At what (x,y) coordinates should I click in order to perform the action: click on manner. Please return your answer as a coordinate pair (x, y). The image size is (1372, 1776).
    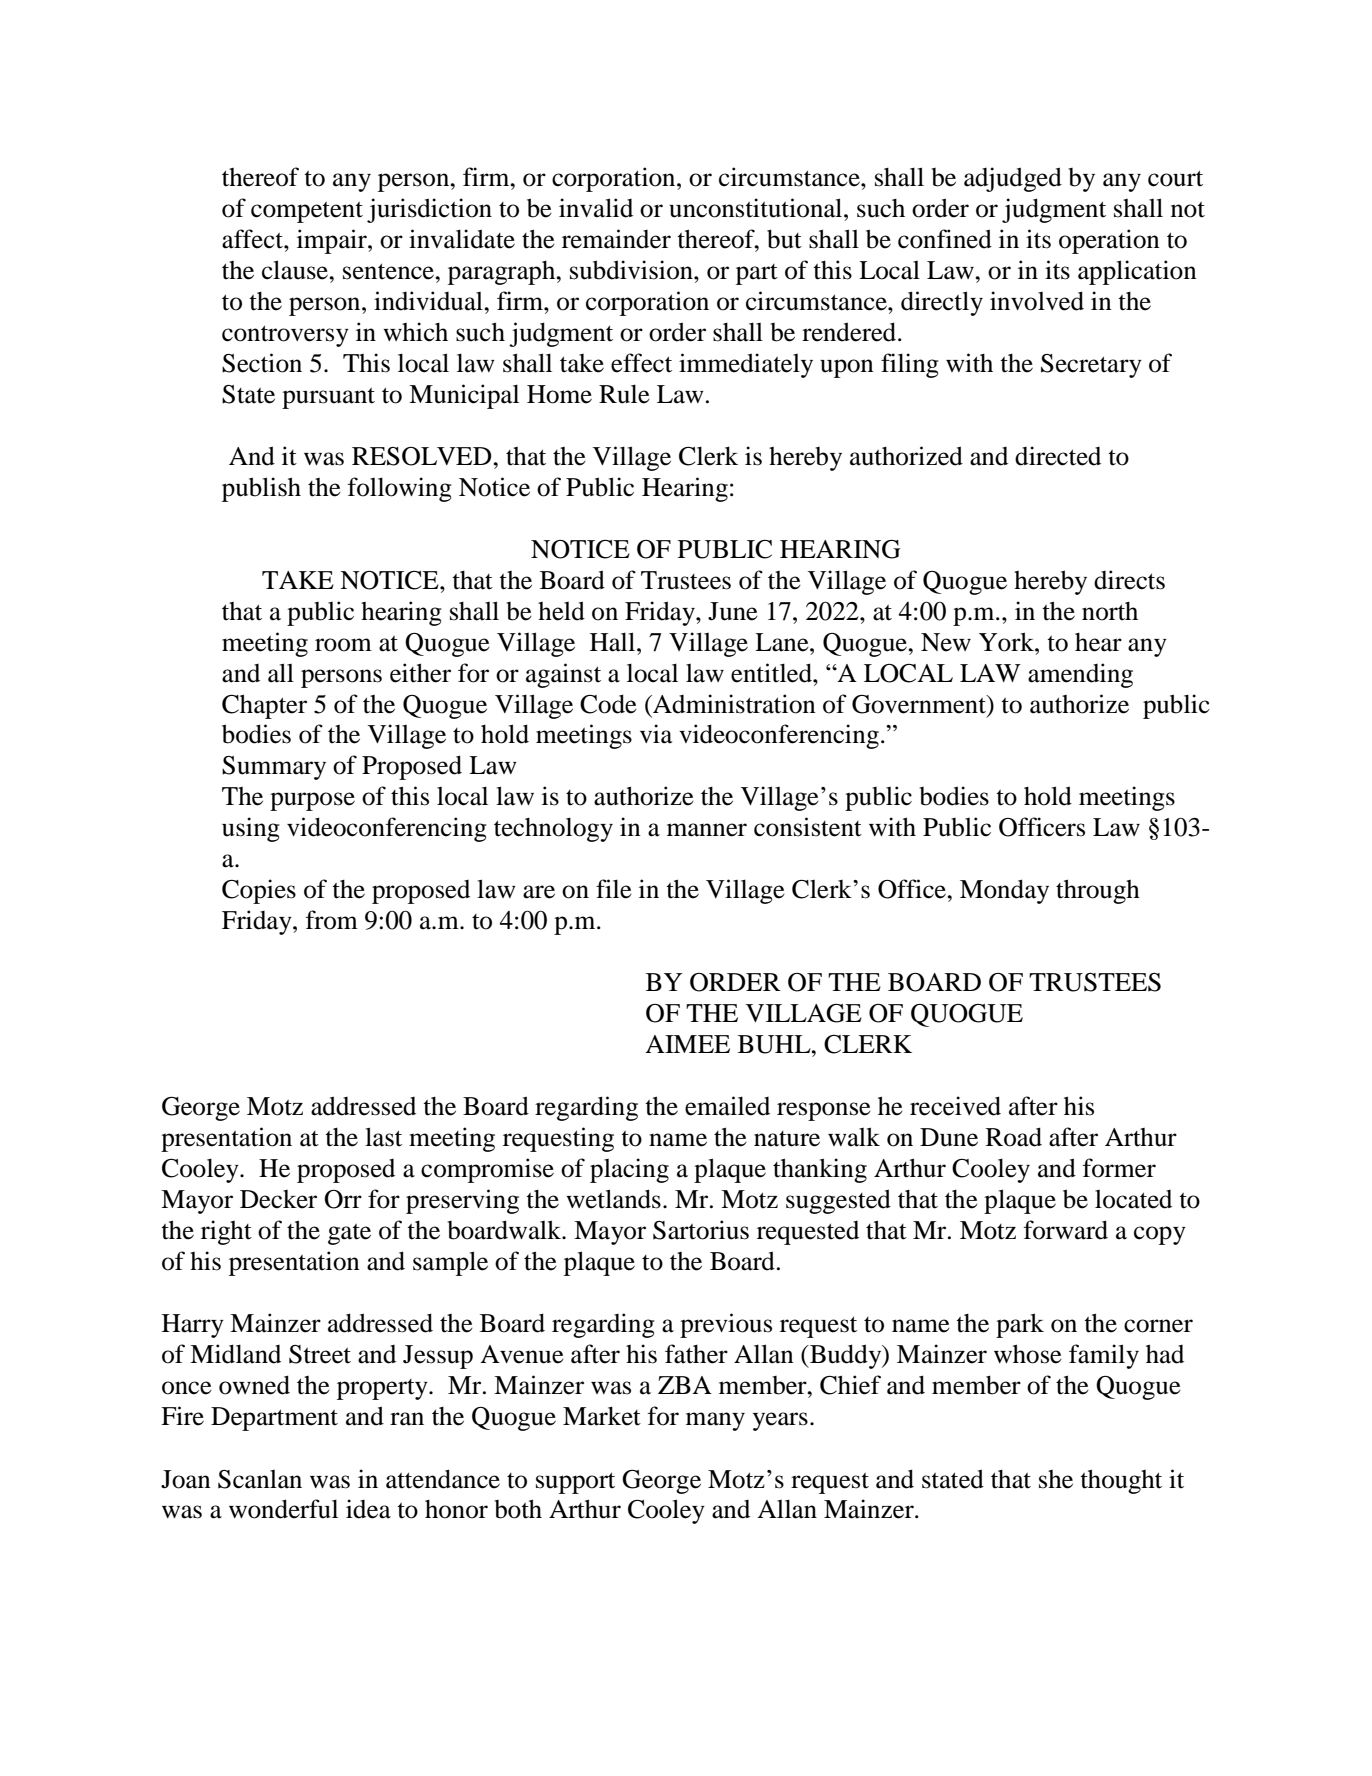
    Looking at the image, I should click on (707, 830).
